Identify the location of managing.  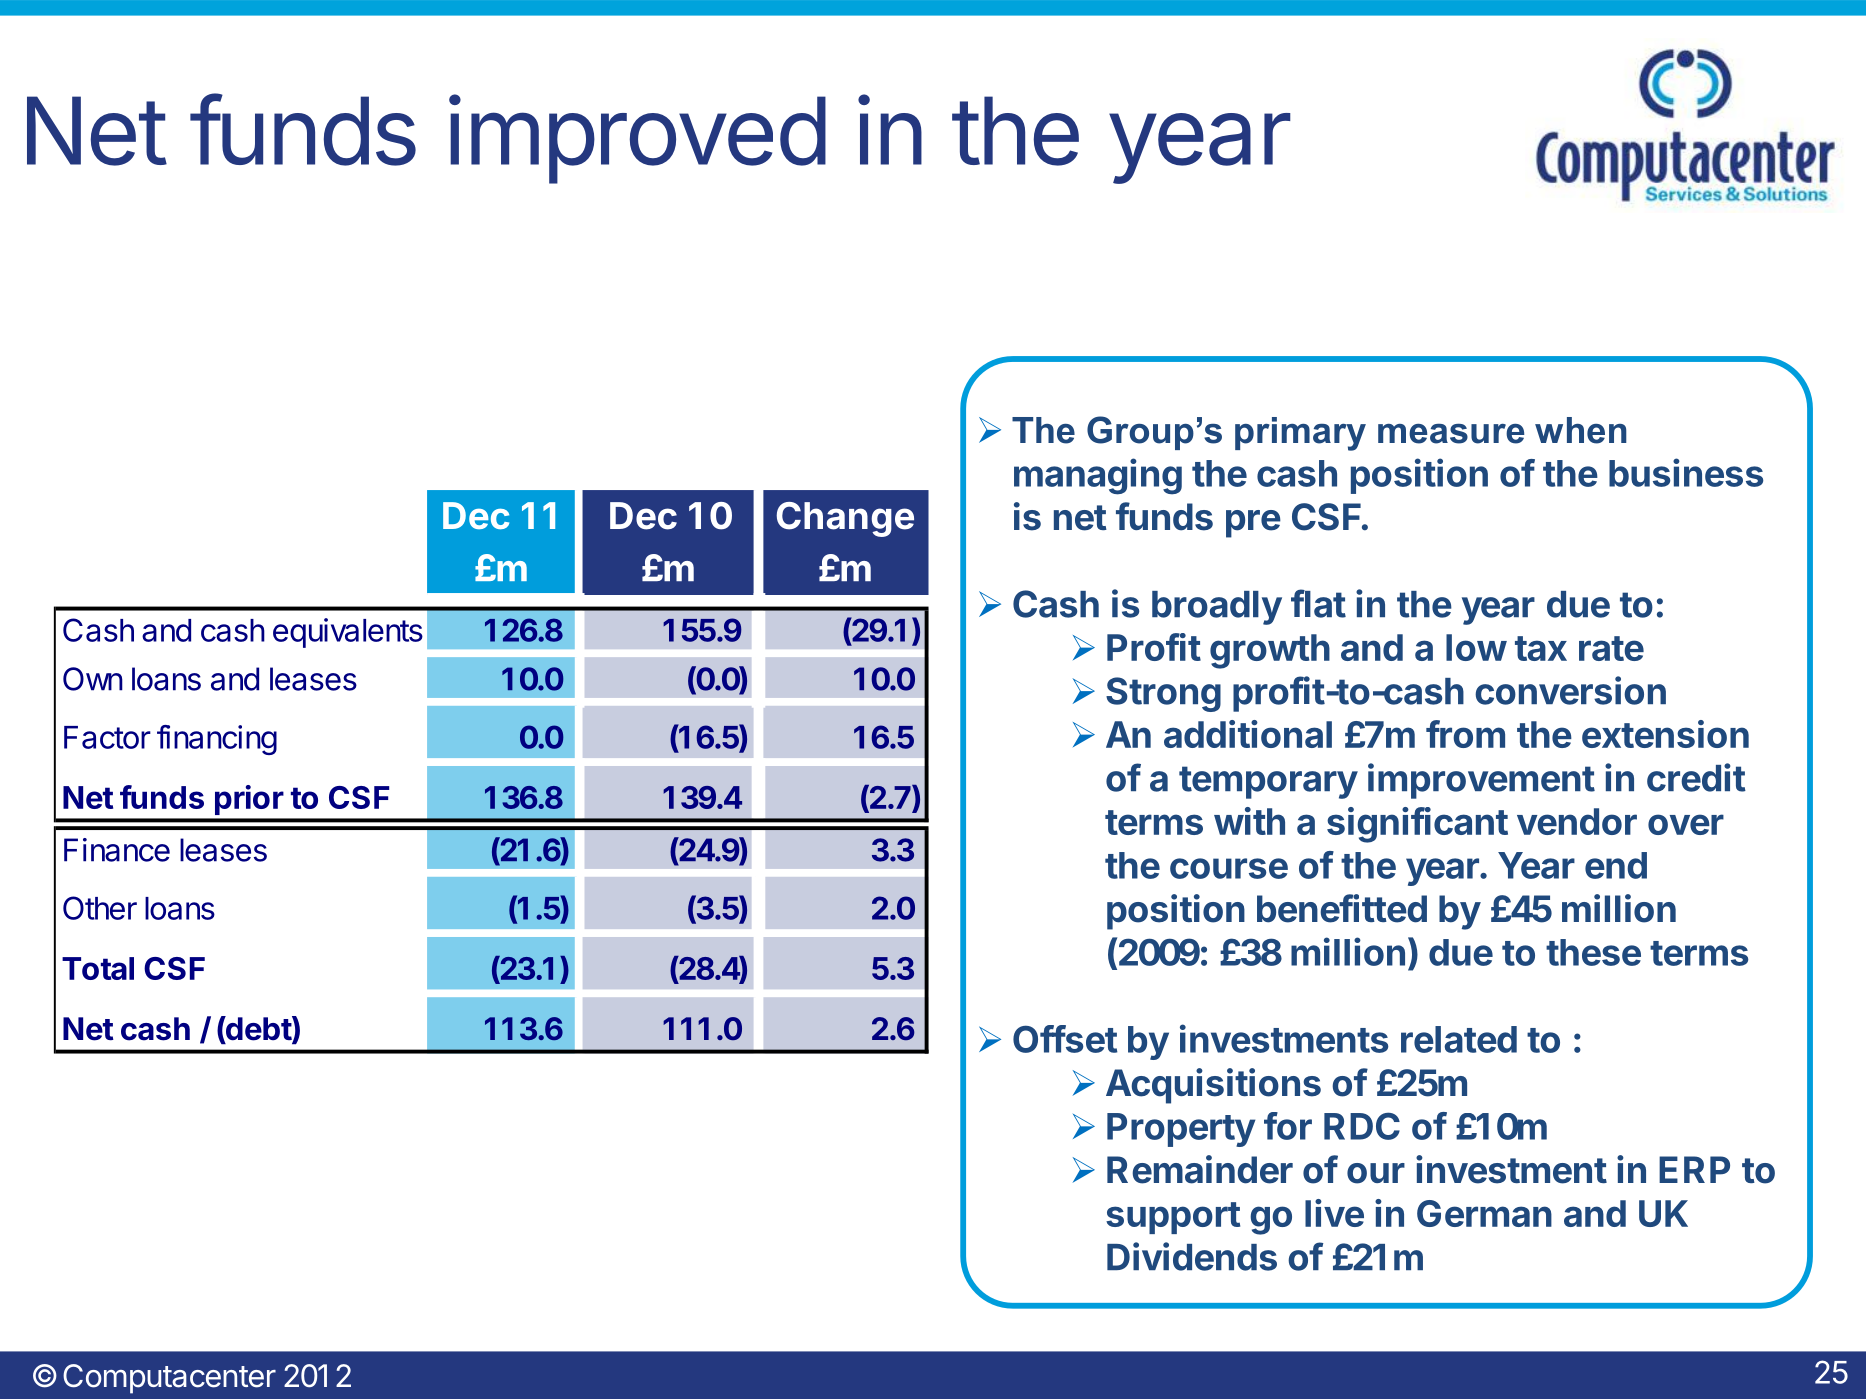
(1098, 476).
